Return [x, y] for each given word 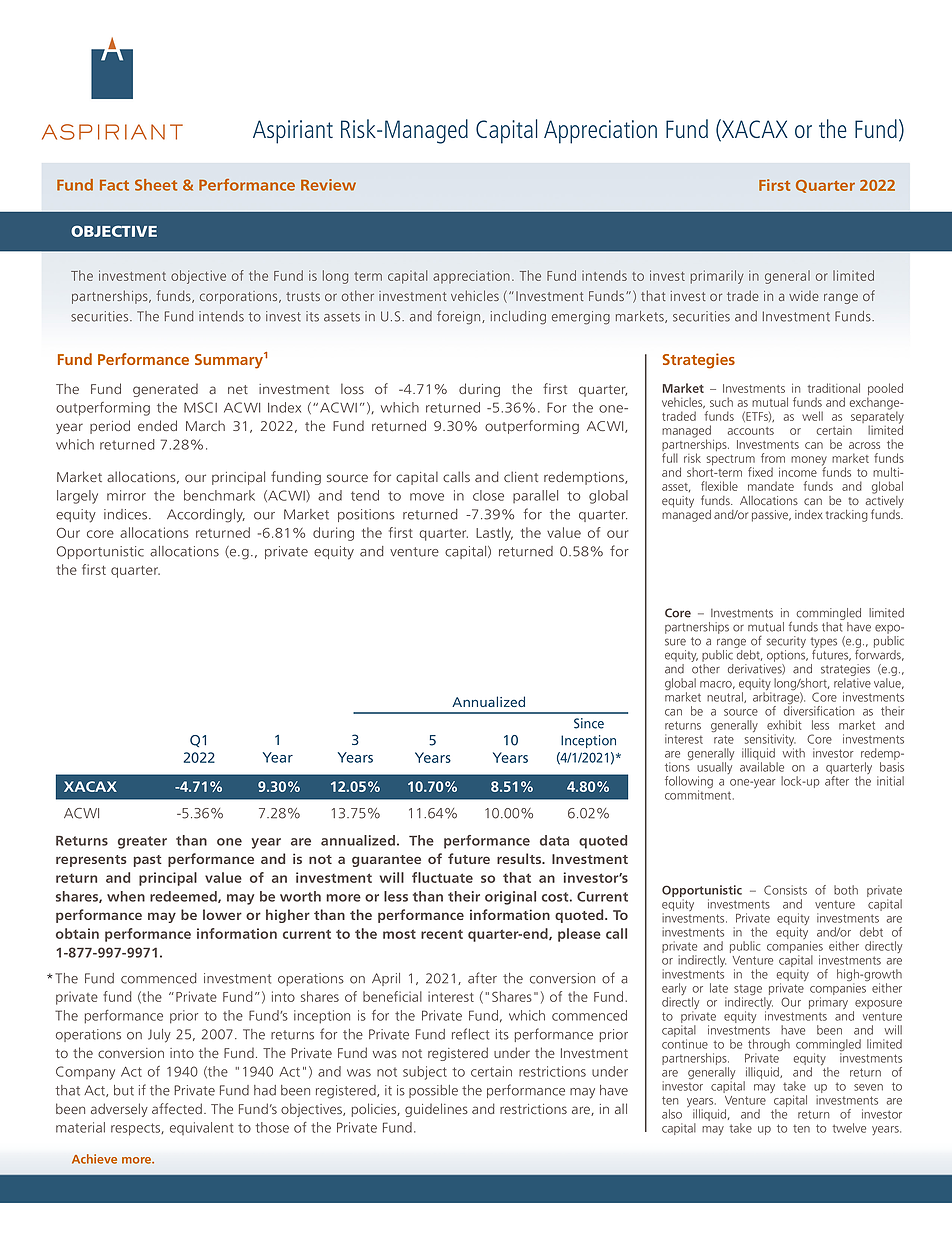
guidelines [436, 1110]
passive [771, 516]
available [762, 767]
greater [142, 842]
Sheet [156, 185]
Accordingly [206, 516]
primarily [717, 277]
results [520, 858]
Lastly [494, 534]
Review [328, 185]
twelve [849, 1128]
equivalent [201, 1128]
